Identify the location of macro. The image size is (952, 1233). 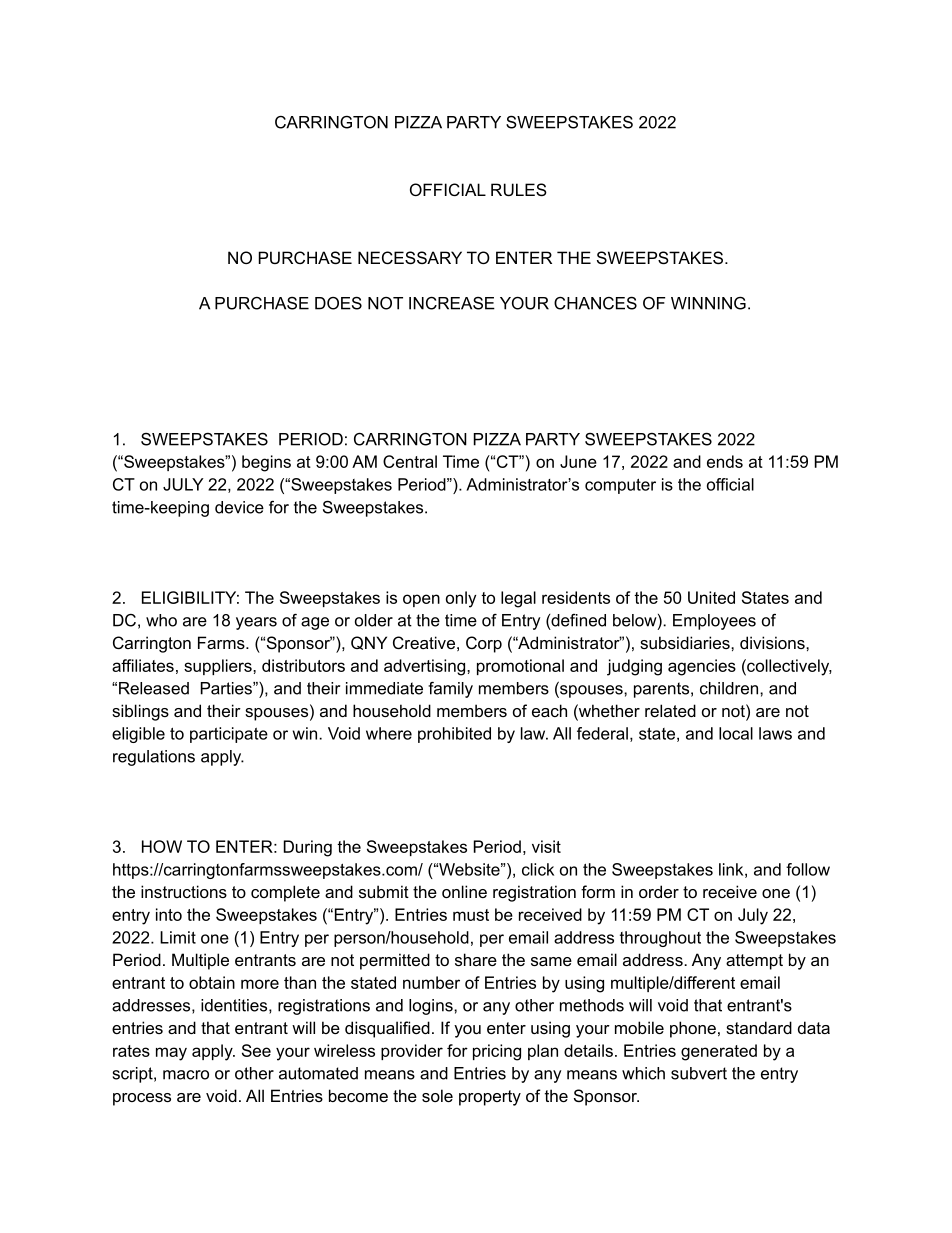
(186, 1075).
